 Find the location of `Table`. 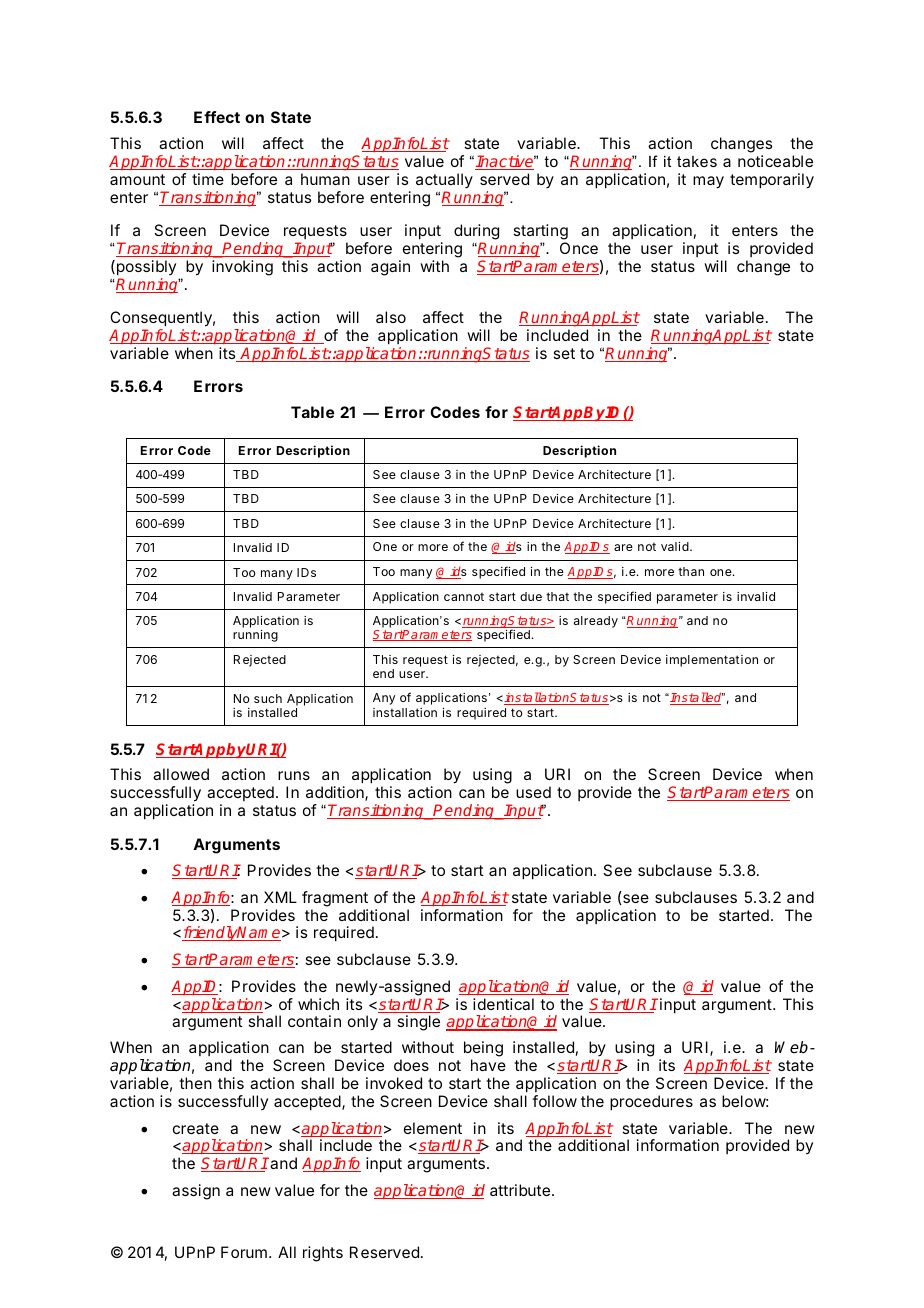

Table is located at coordinates (313, 412).
